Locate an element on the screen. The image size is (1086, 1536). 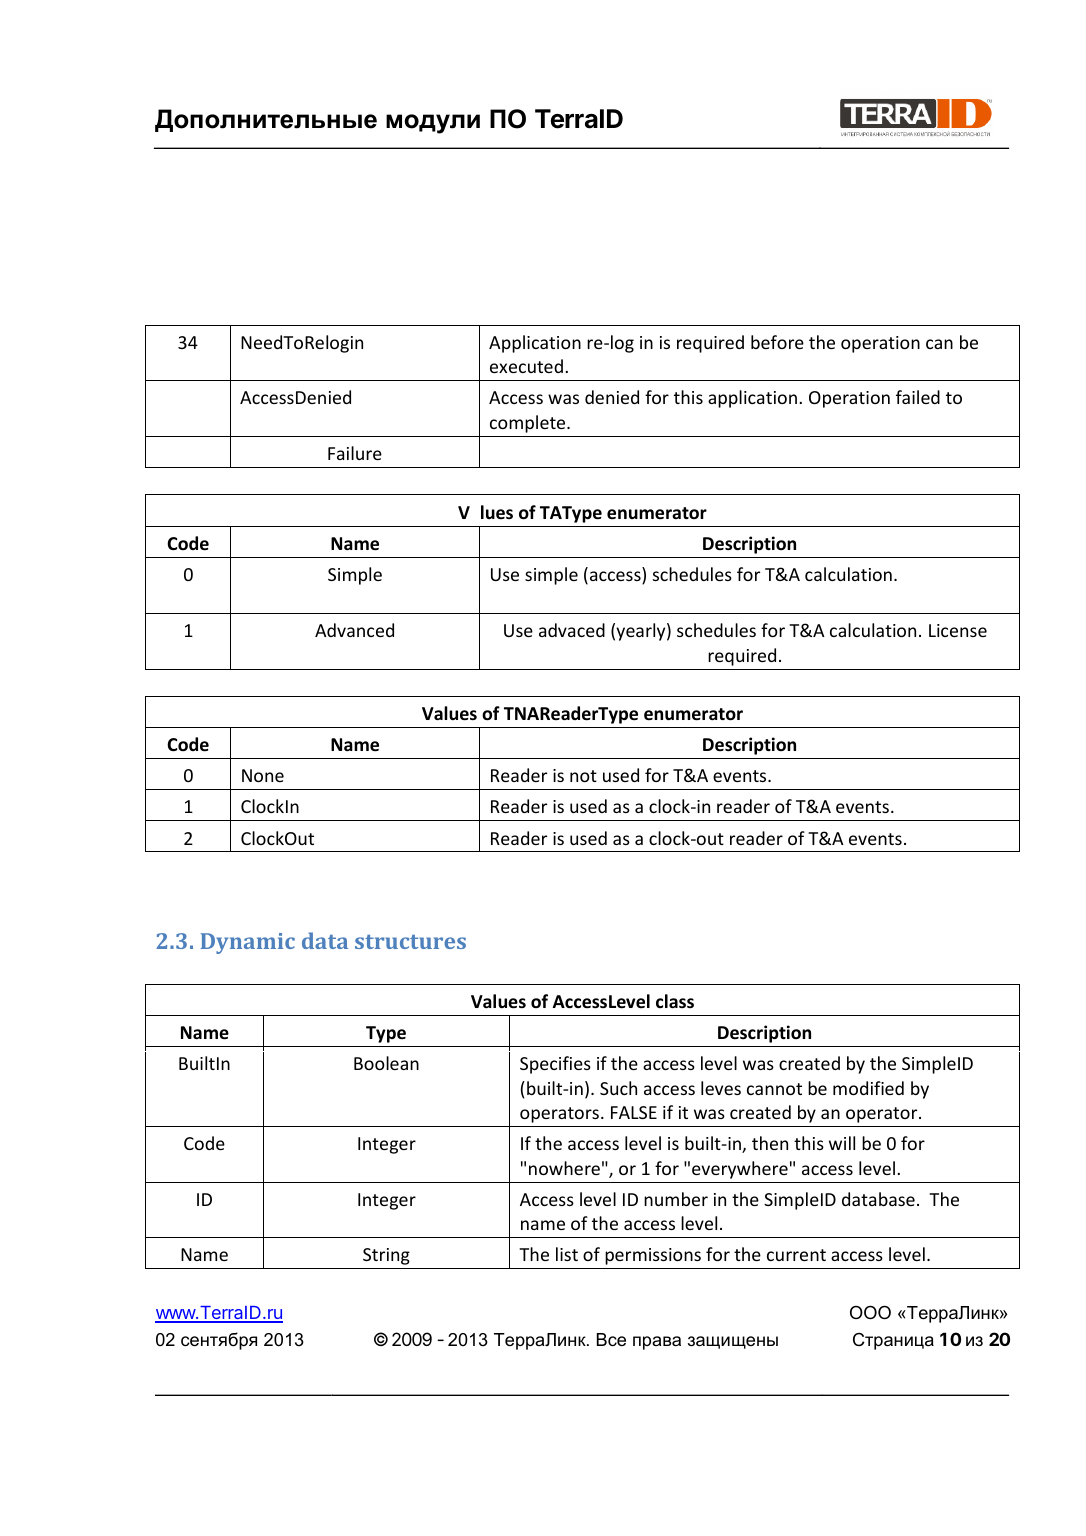
String is located at coordinates (386, 1256).
